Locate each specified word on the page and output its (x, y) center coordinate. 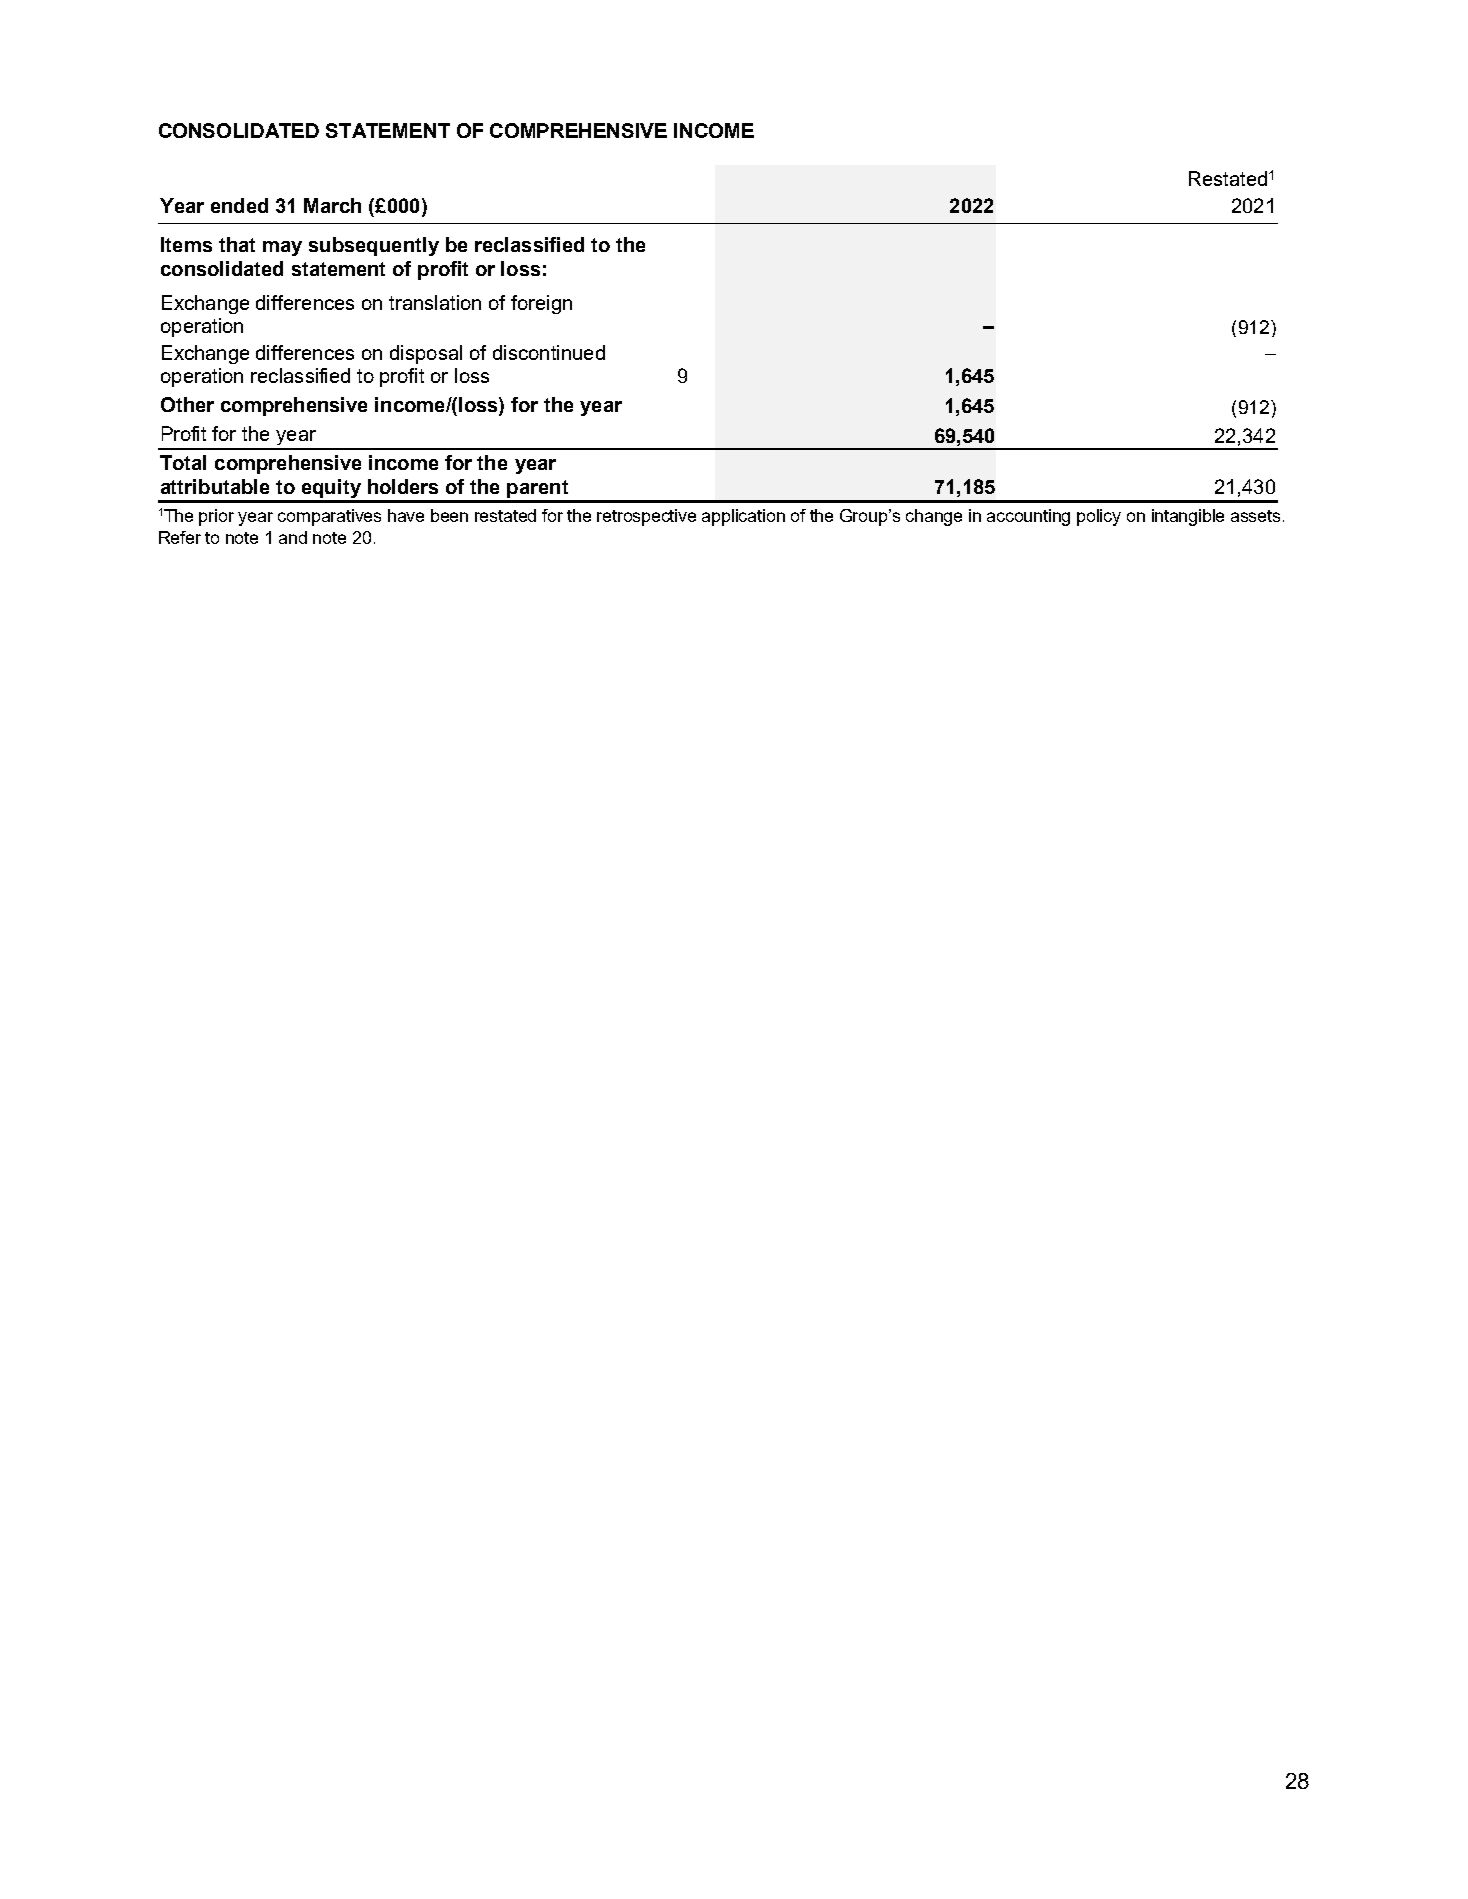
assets (1257, 516)
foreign (541, 304)
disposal (426, 354)
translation (435, 302)
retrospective (646, 517)
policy (1099, 517)
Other (187, 404)
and (293, 537)
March (332, 205)
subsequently (374, 246)
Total (183, 462)
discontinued (549, 352)
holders (403, 486)
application (743, 517)
